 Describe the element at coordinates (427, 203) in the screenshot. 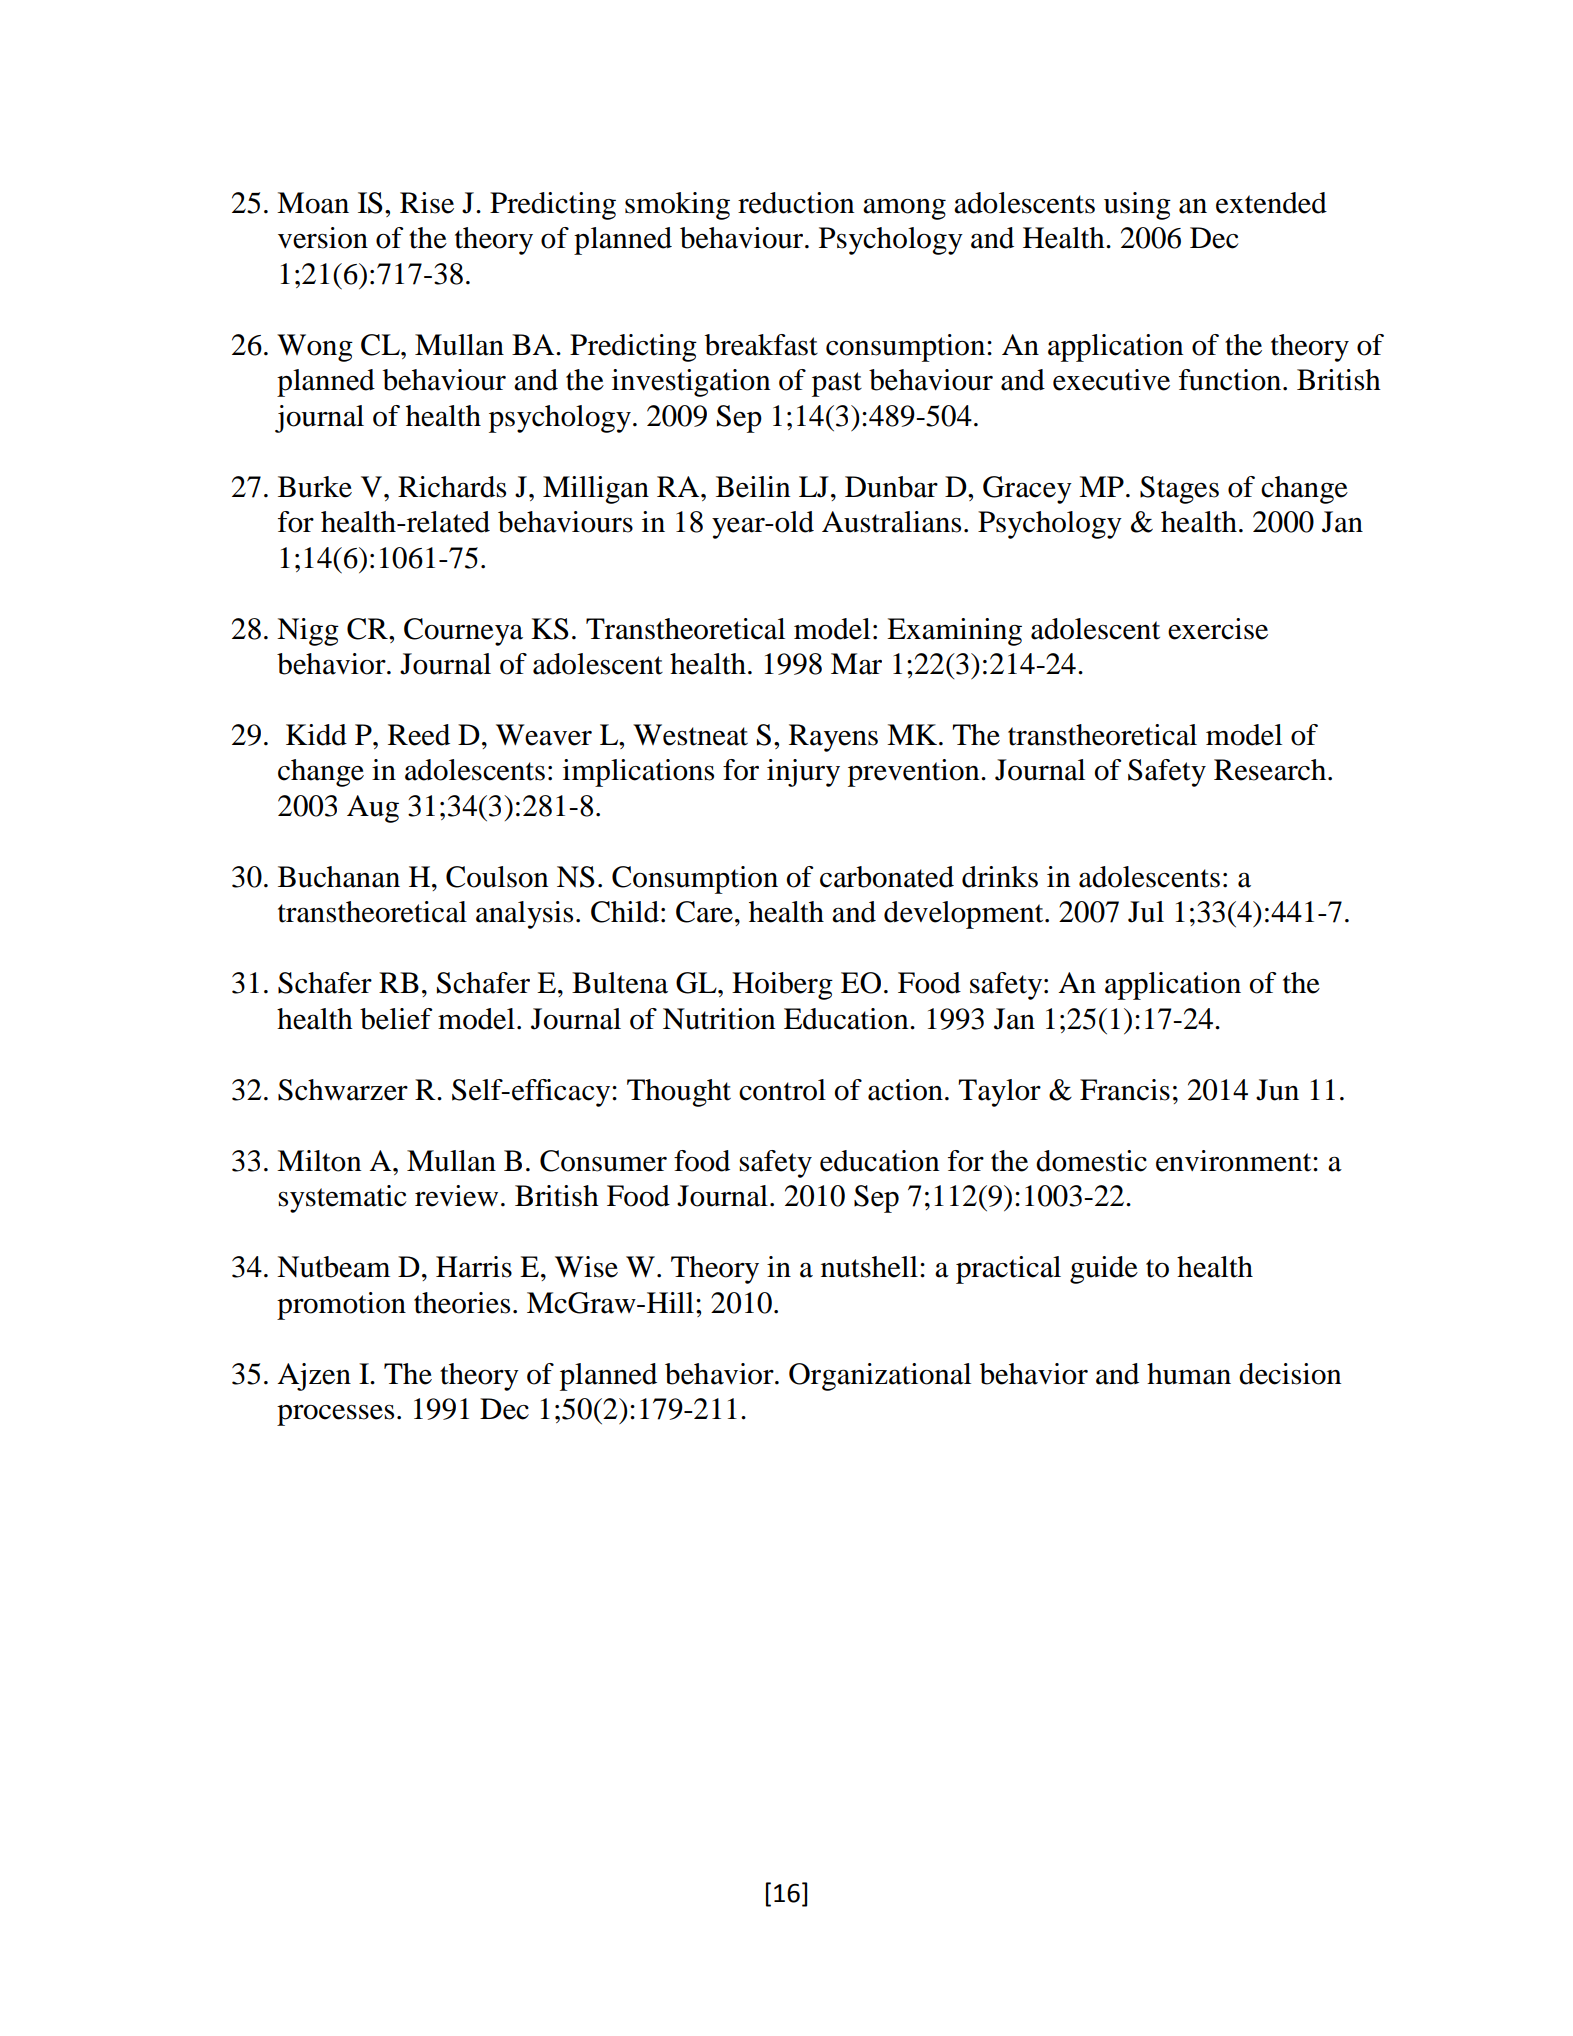

I see `Rise` at that location.
